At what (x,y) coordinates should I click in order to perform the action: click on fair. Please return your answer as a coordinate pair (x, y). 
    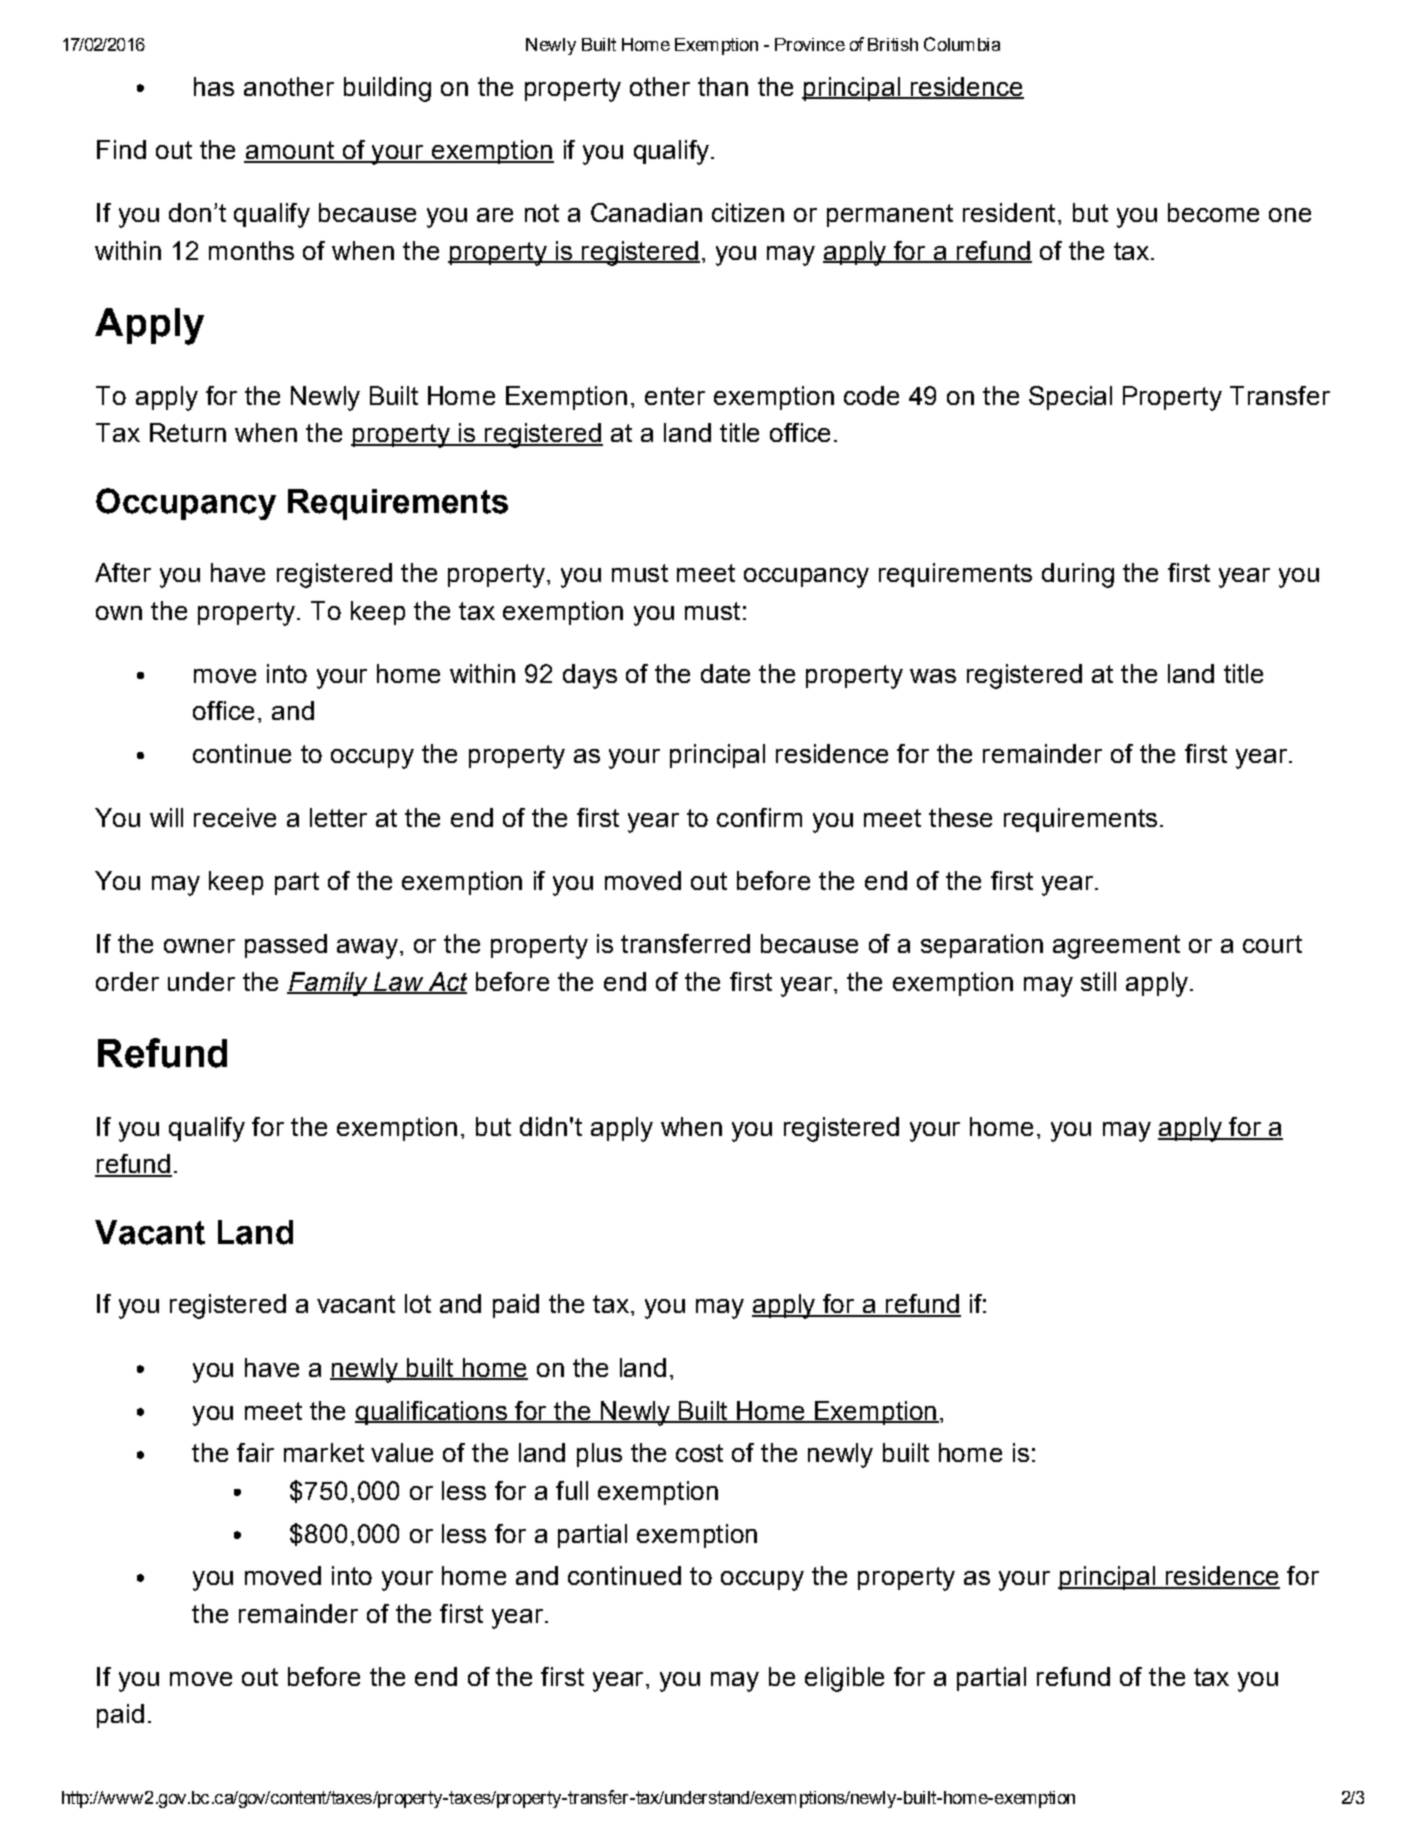
    Looking at the image, I should click on (255, 1452).
